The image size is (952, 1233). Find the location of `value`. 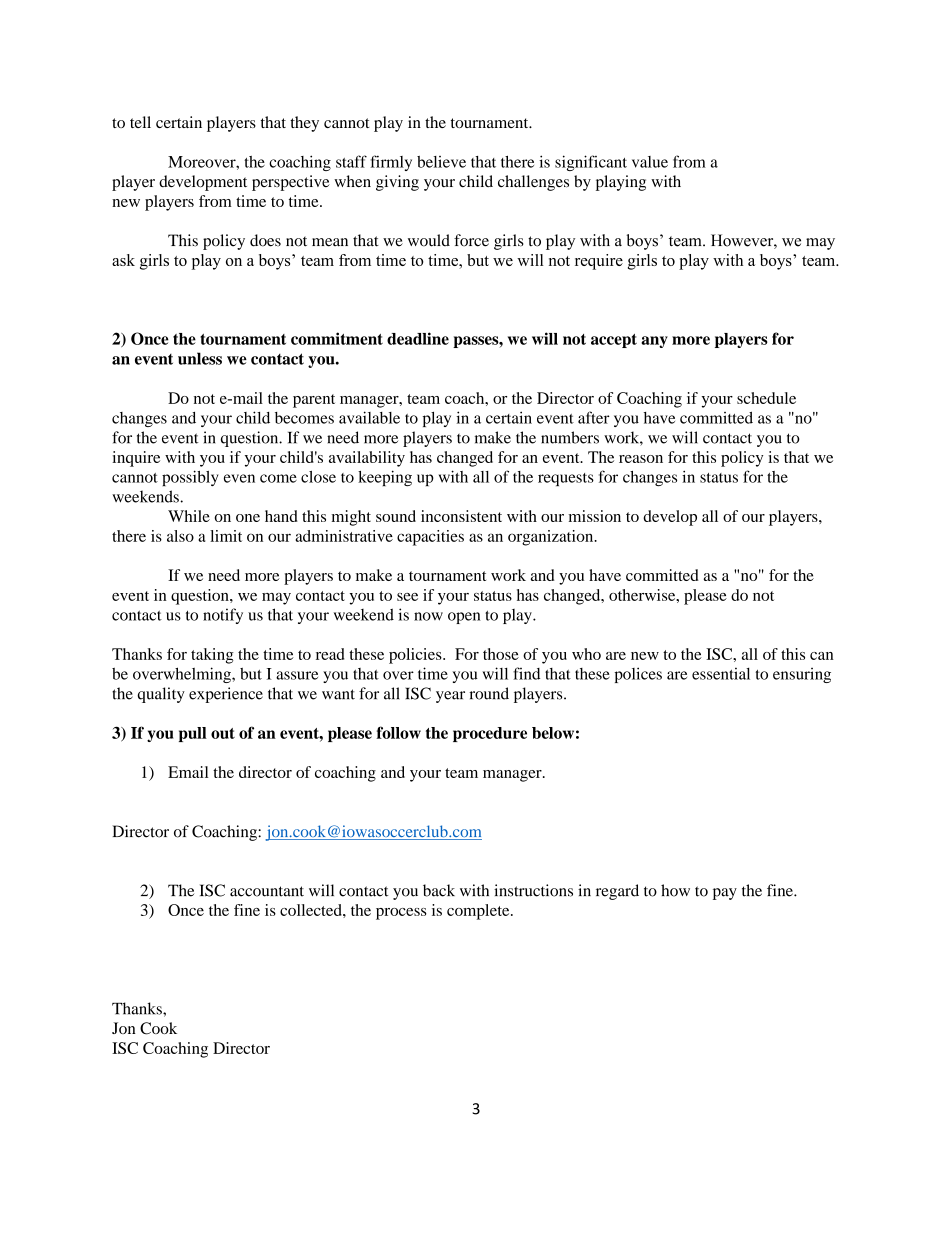

value is located at coordinates (650, 162).
